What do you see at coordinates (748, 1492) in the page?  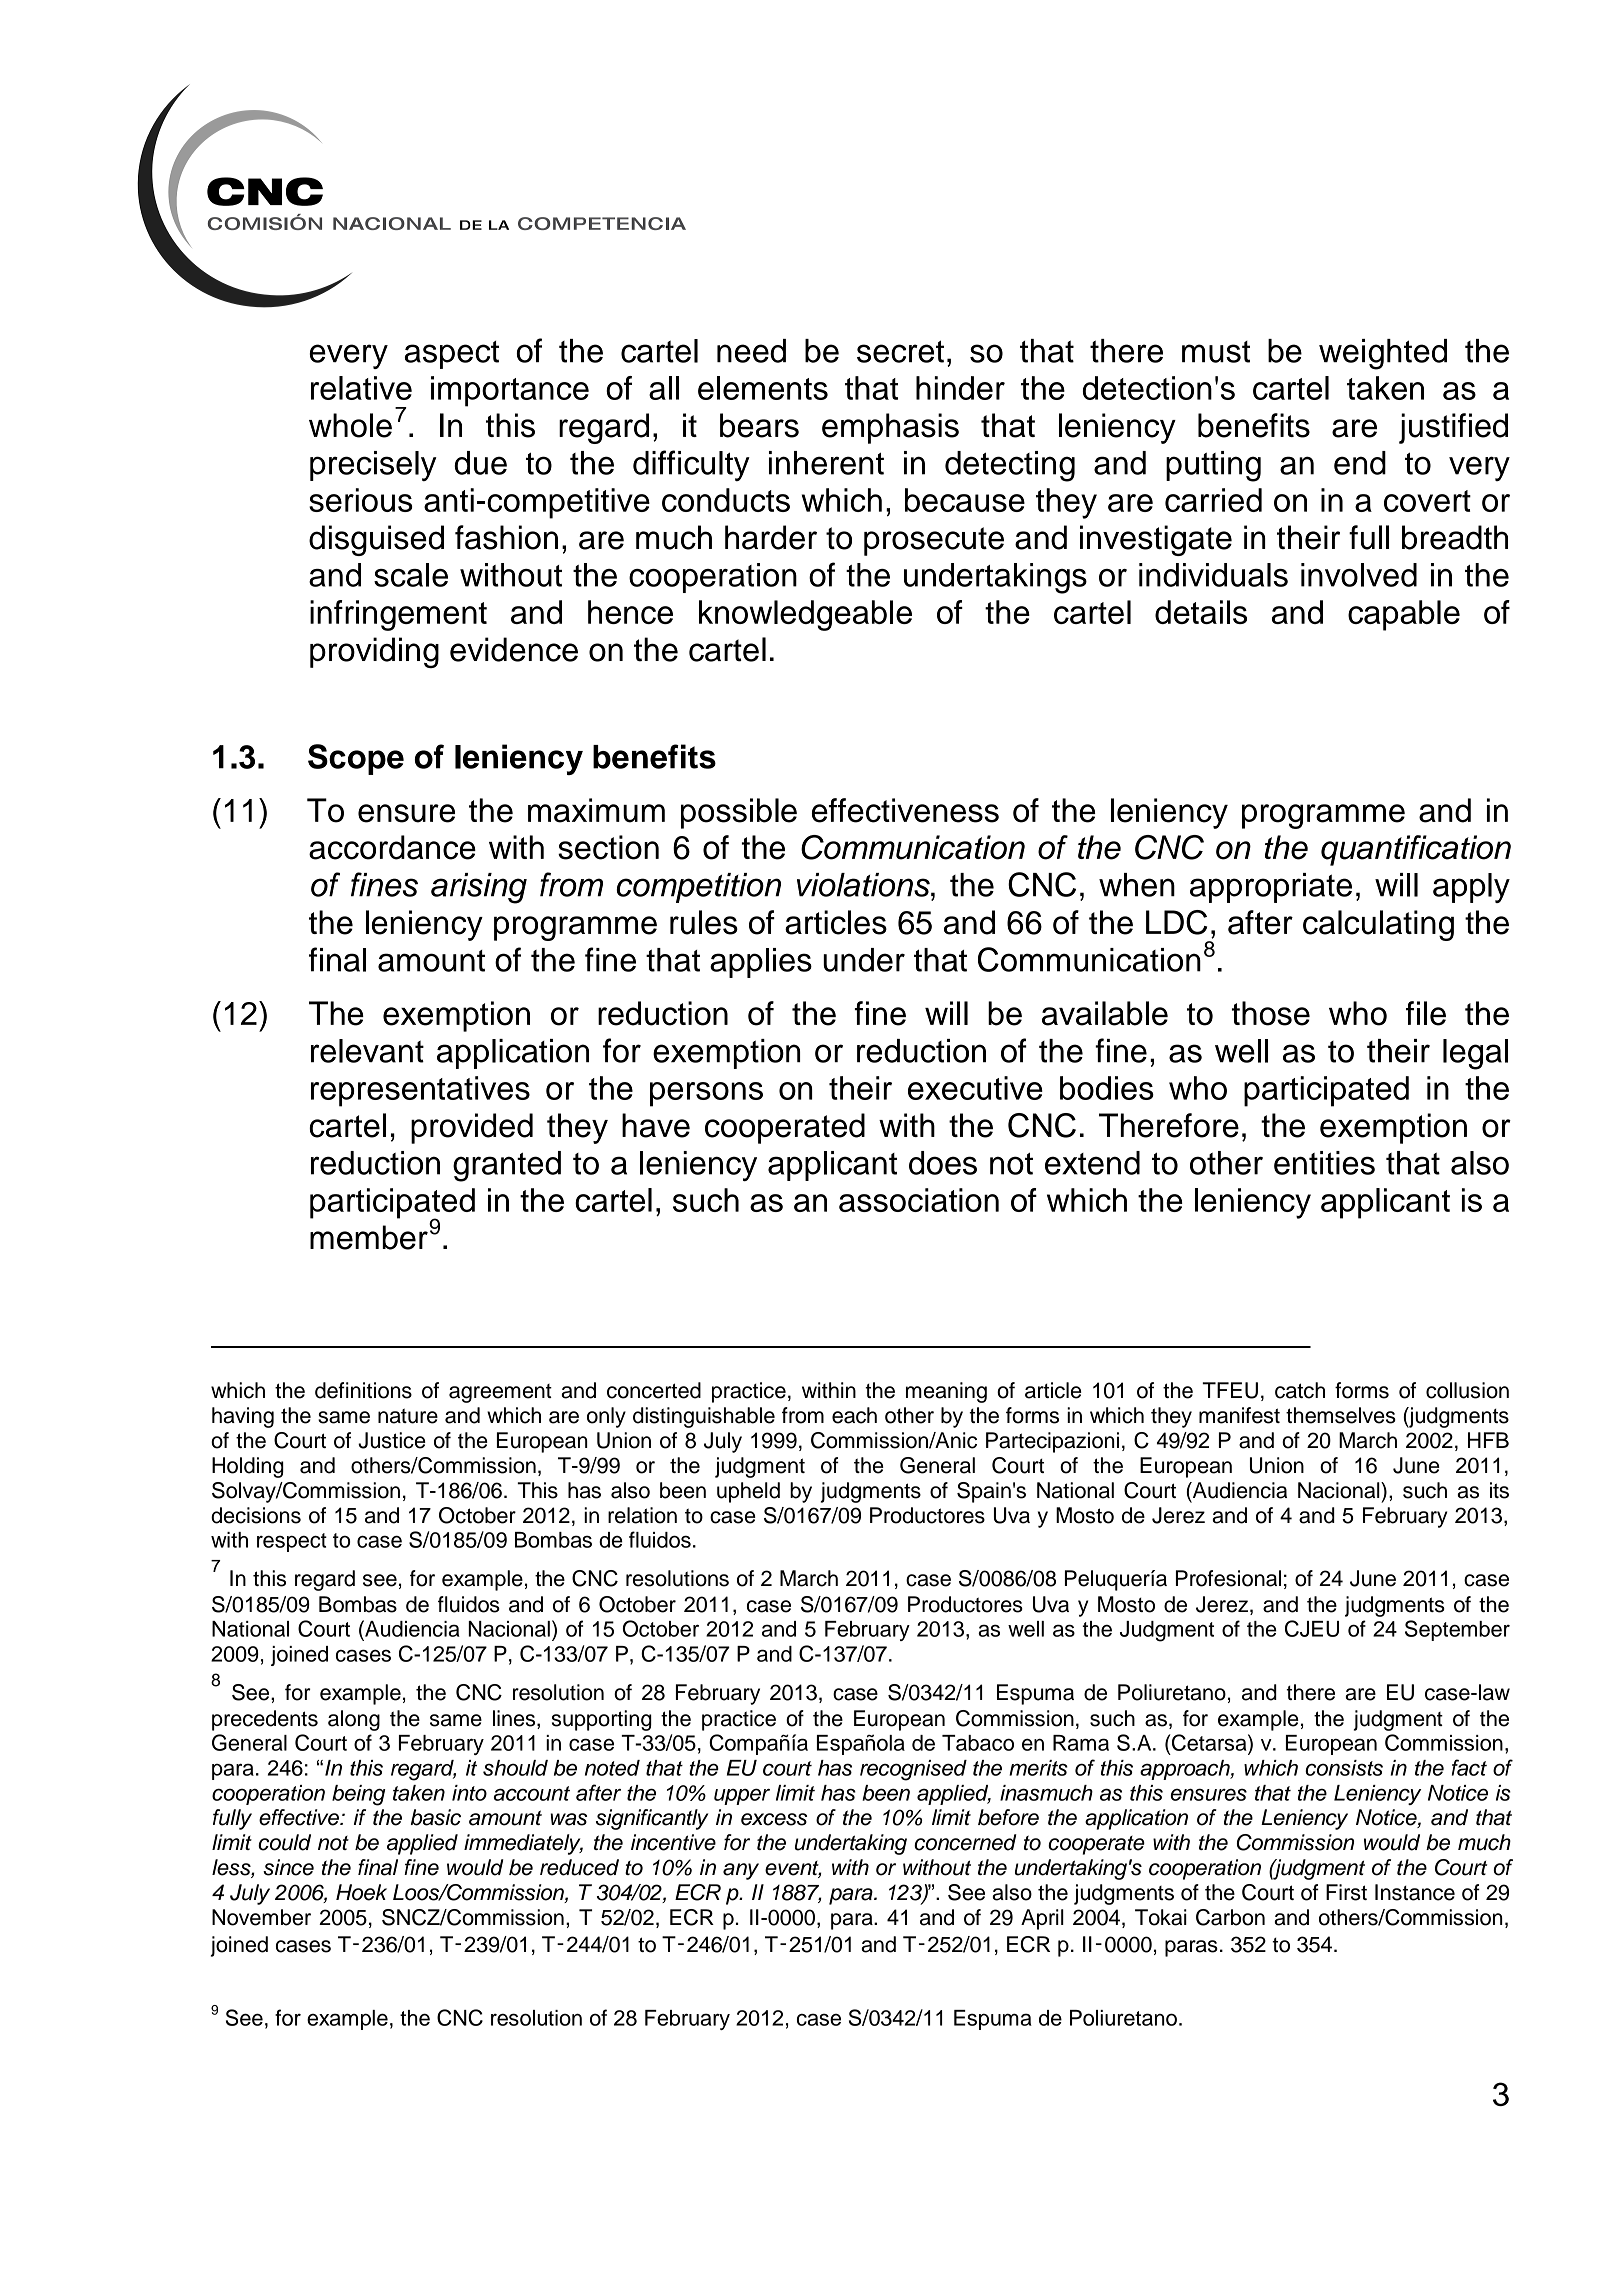 I see `upheld` at bounding box center [748, 1492].
